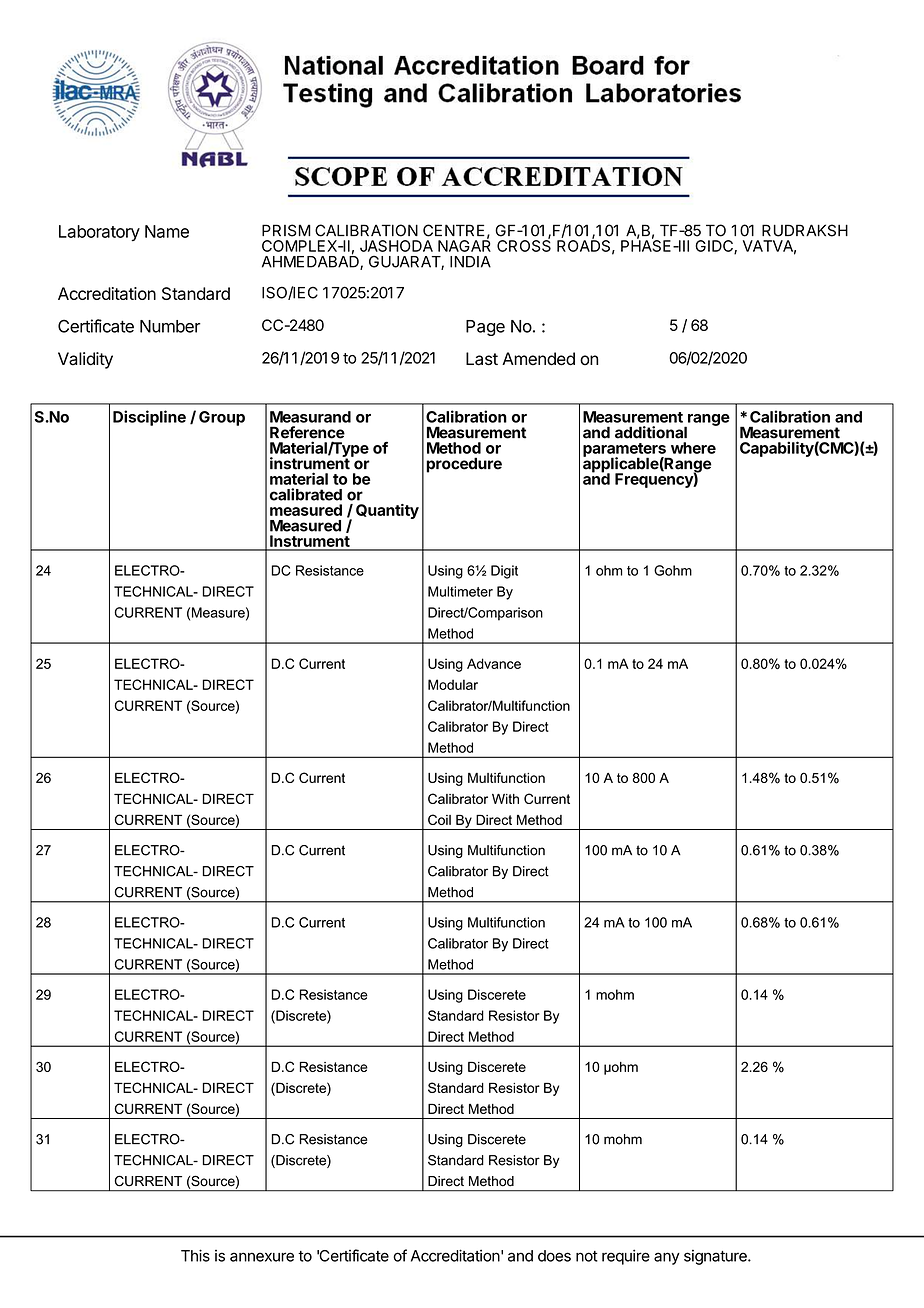 The width and height of the page is (924, 1308). Describe the element at coordinates (454, 230) in the page. I see `CENTRE` at that location.
